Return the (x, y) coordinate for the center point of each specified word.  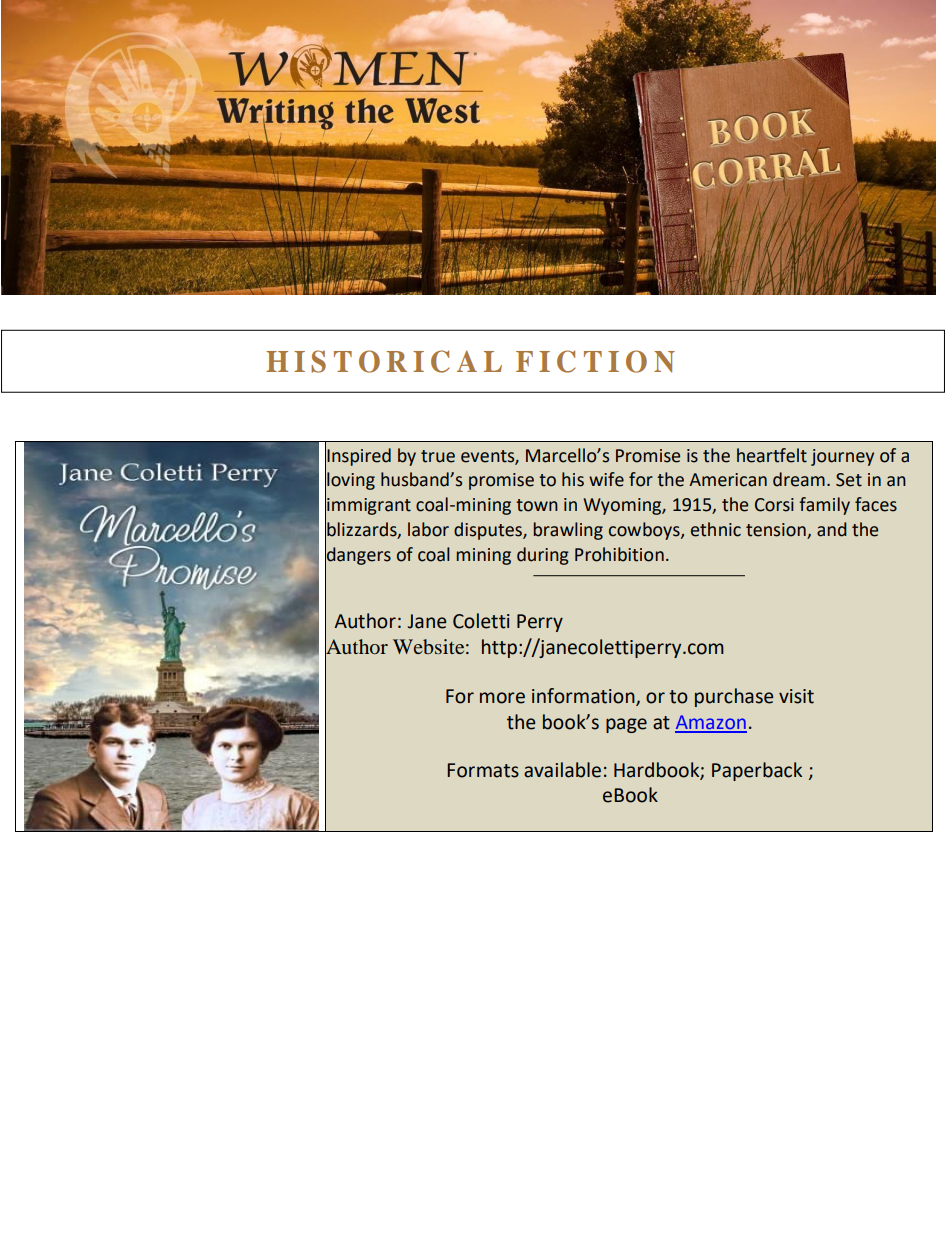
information (584, 696)
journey (842, 457)
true (438, 456)
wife (606, 479)
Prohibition (619, 554)
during (543, 556)
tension (776, 530)
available (562, 770)
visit (796, 696)
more (502, 698)
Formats (483, 770)
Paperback (757, 771)
